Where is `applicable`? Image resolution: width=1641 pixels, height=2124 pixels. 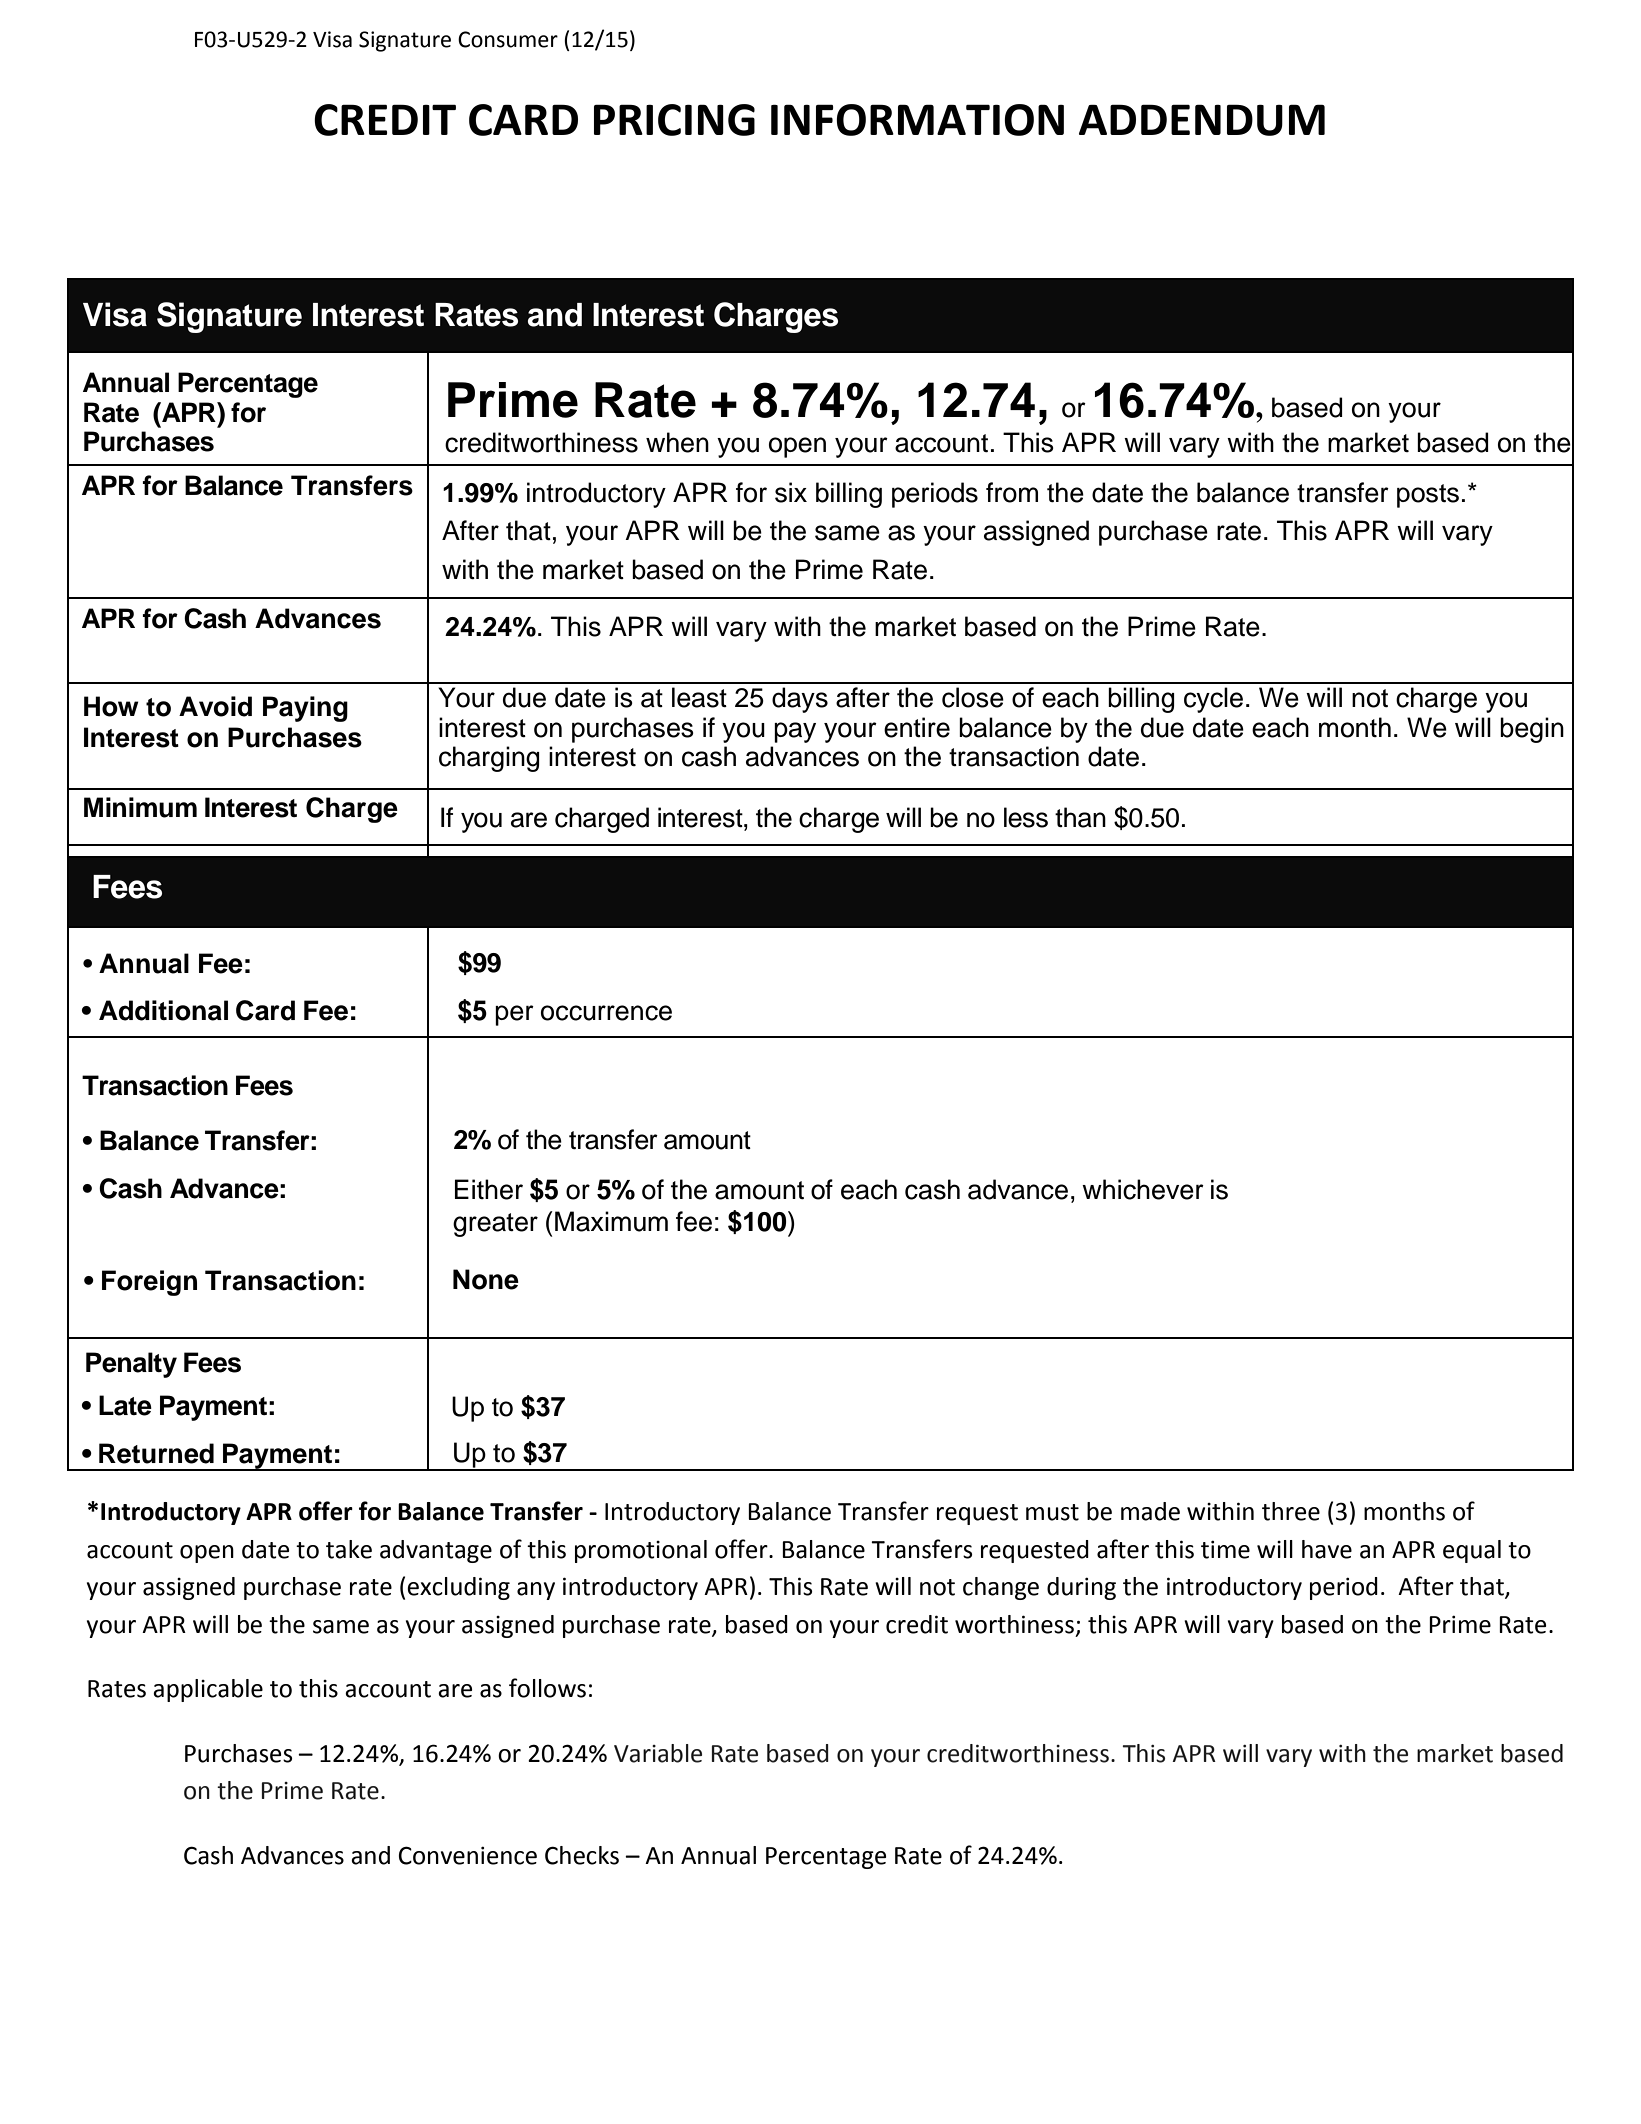
applicable is located at coordinates (208, 1690).
